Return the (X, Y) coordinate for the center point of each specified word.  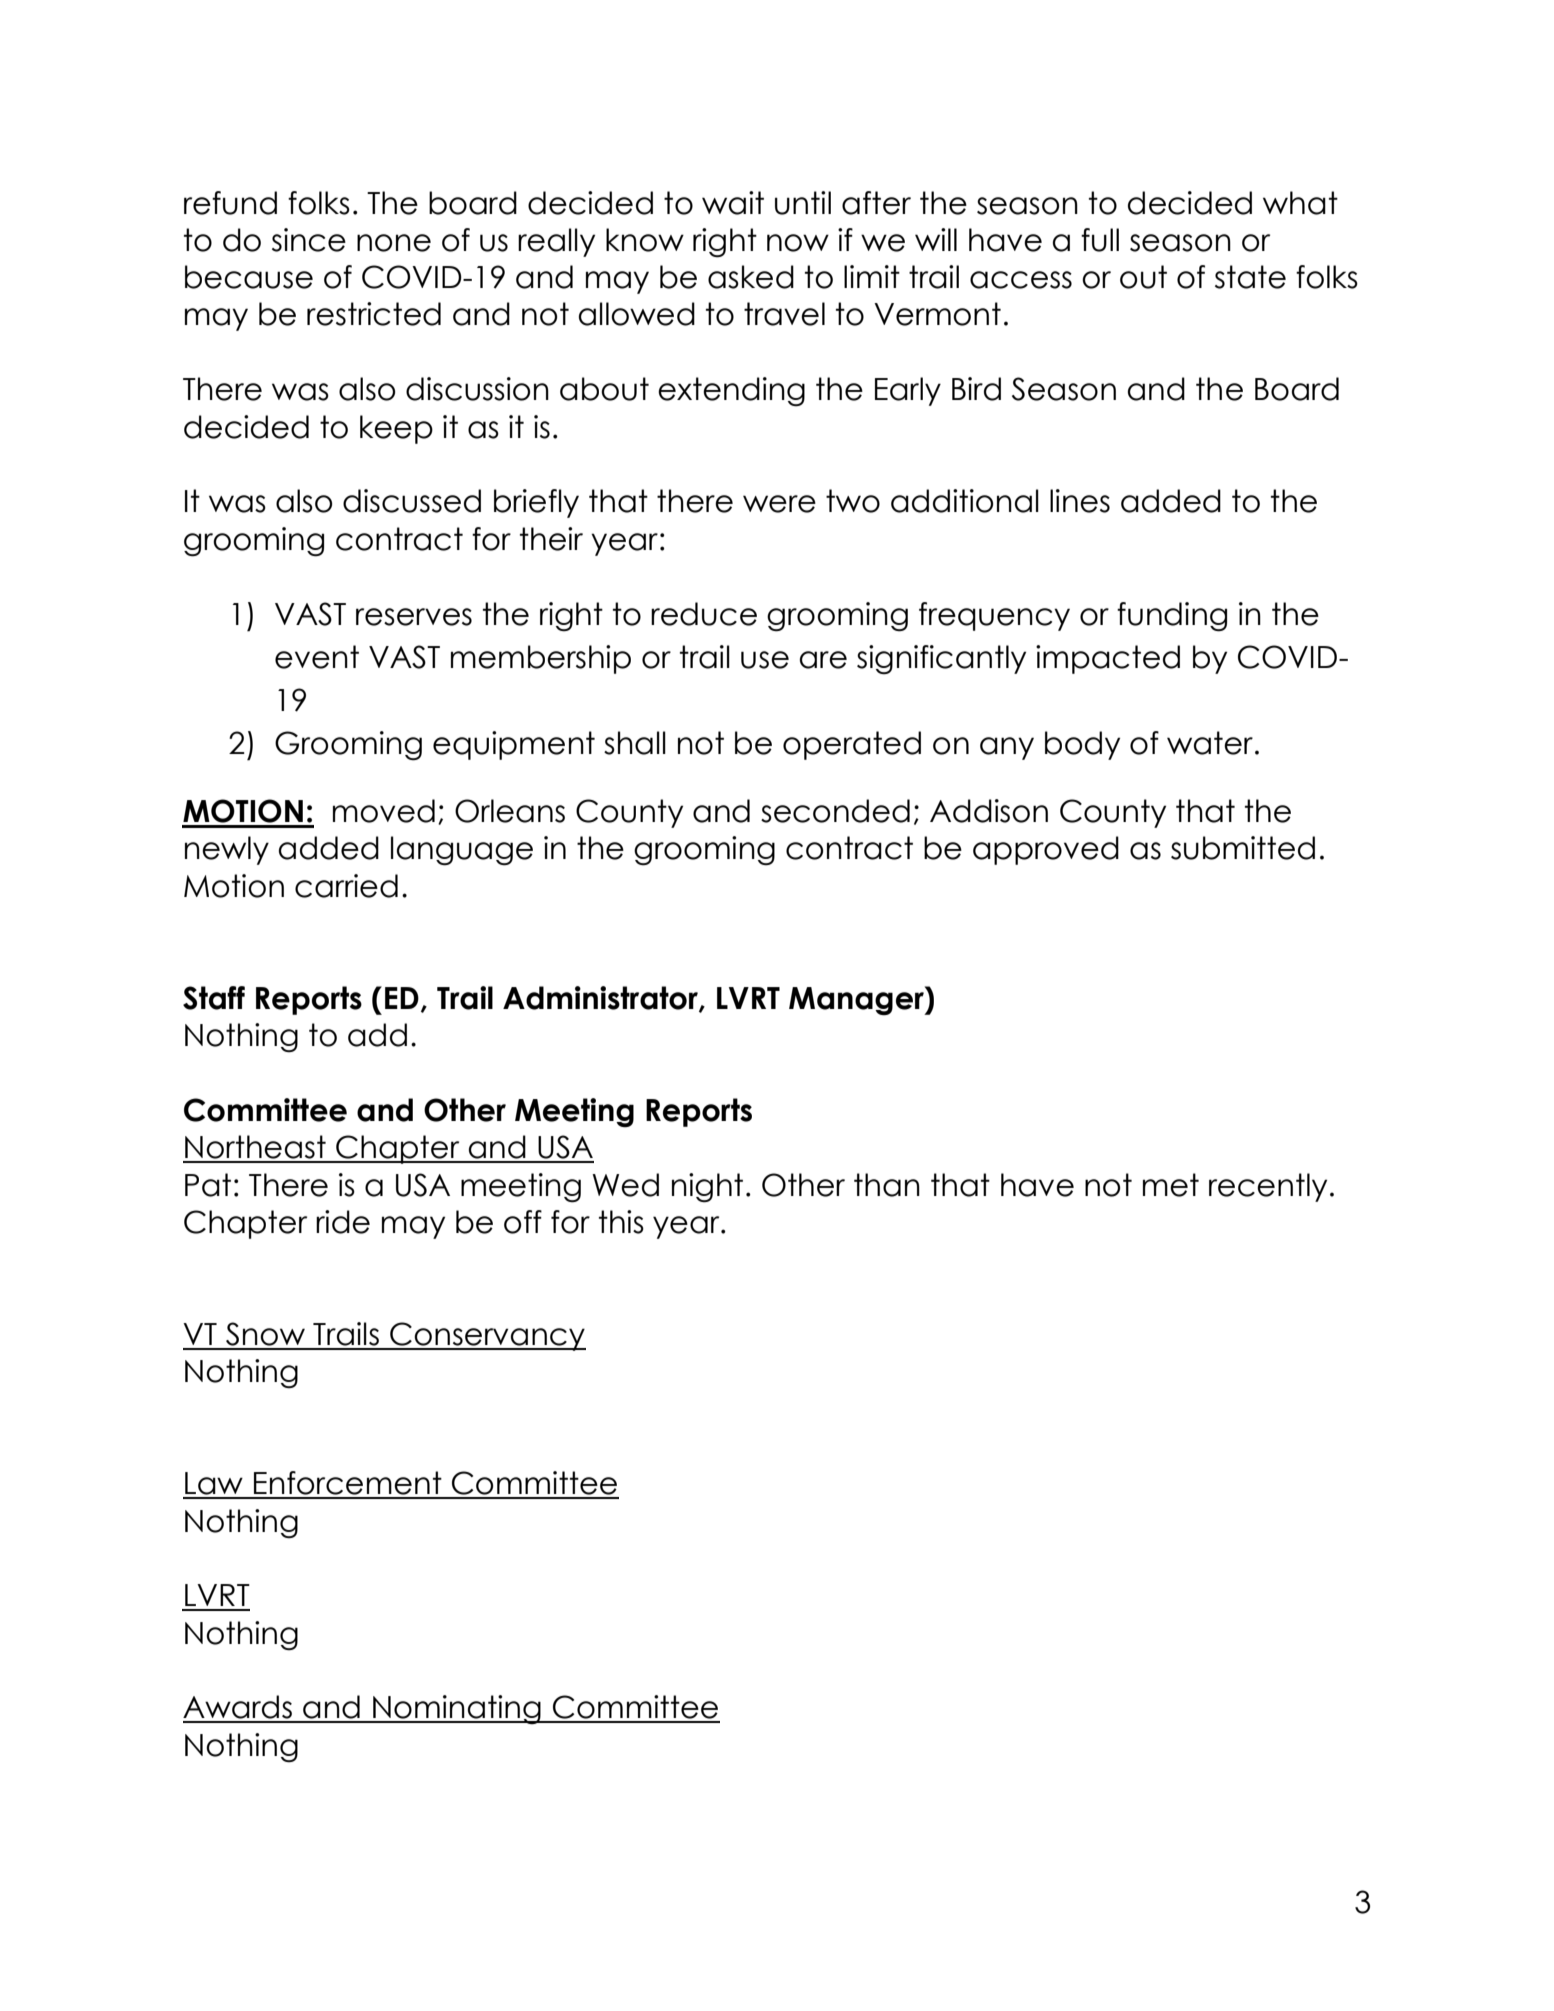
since (309, 240)
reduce (704, 614)
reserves (414, 617)
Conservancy (487, 1336)
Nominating (457, 1709)
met (1171, 1185)
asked (751, 277)
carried (346, 886)
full (1100, 240)
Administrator (601, 999)
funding (1172, 617)
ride (343, 1222)
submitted (1243, 848)
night (707, 1188)
